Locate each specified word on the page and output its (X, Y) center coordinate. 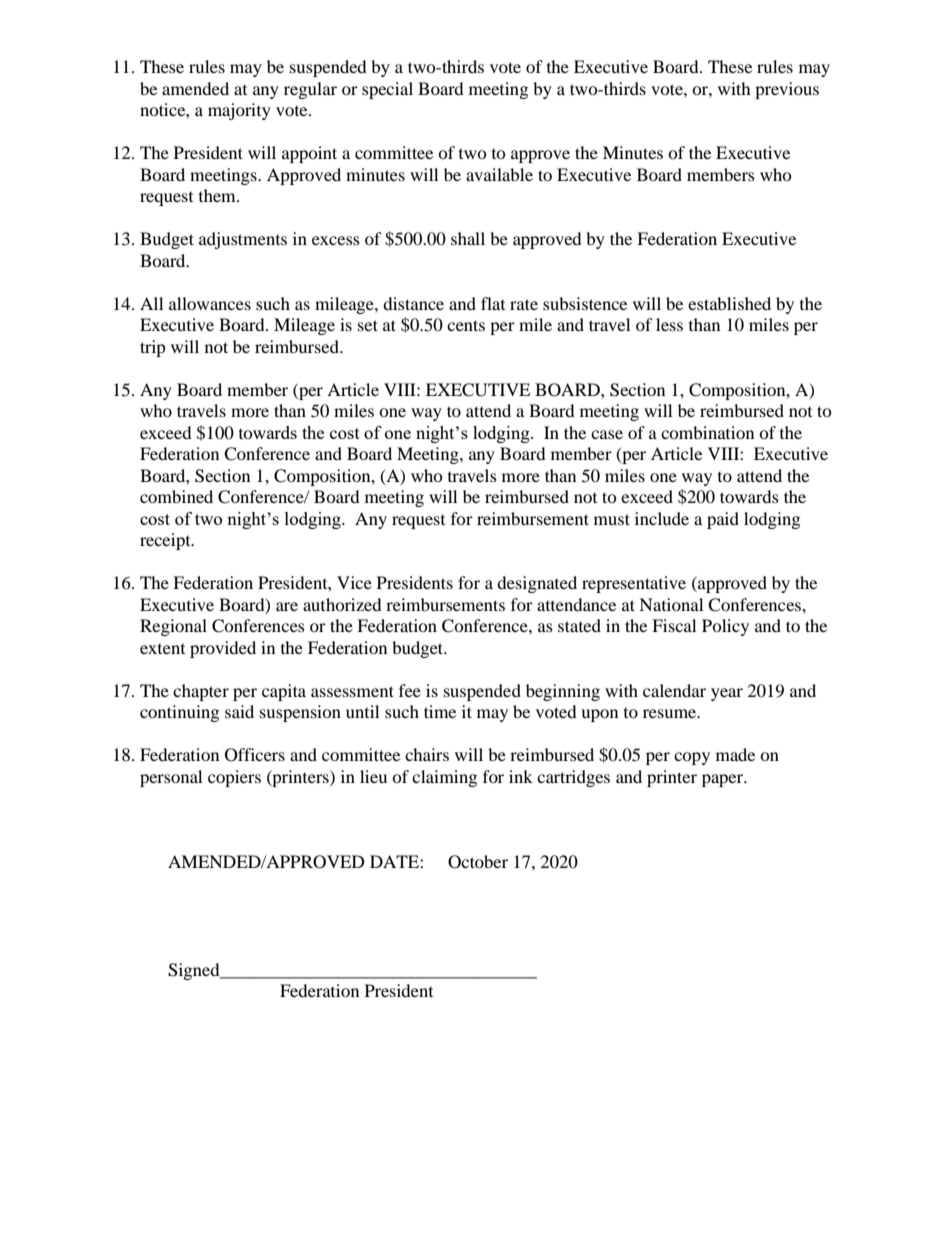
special (387, 90)
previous (787, 90)
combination (707, 432)
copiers (234, 778)
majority (239, 111)
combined (176, 496)
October (478, 862)
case (607, 434)
